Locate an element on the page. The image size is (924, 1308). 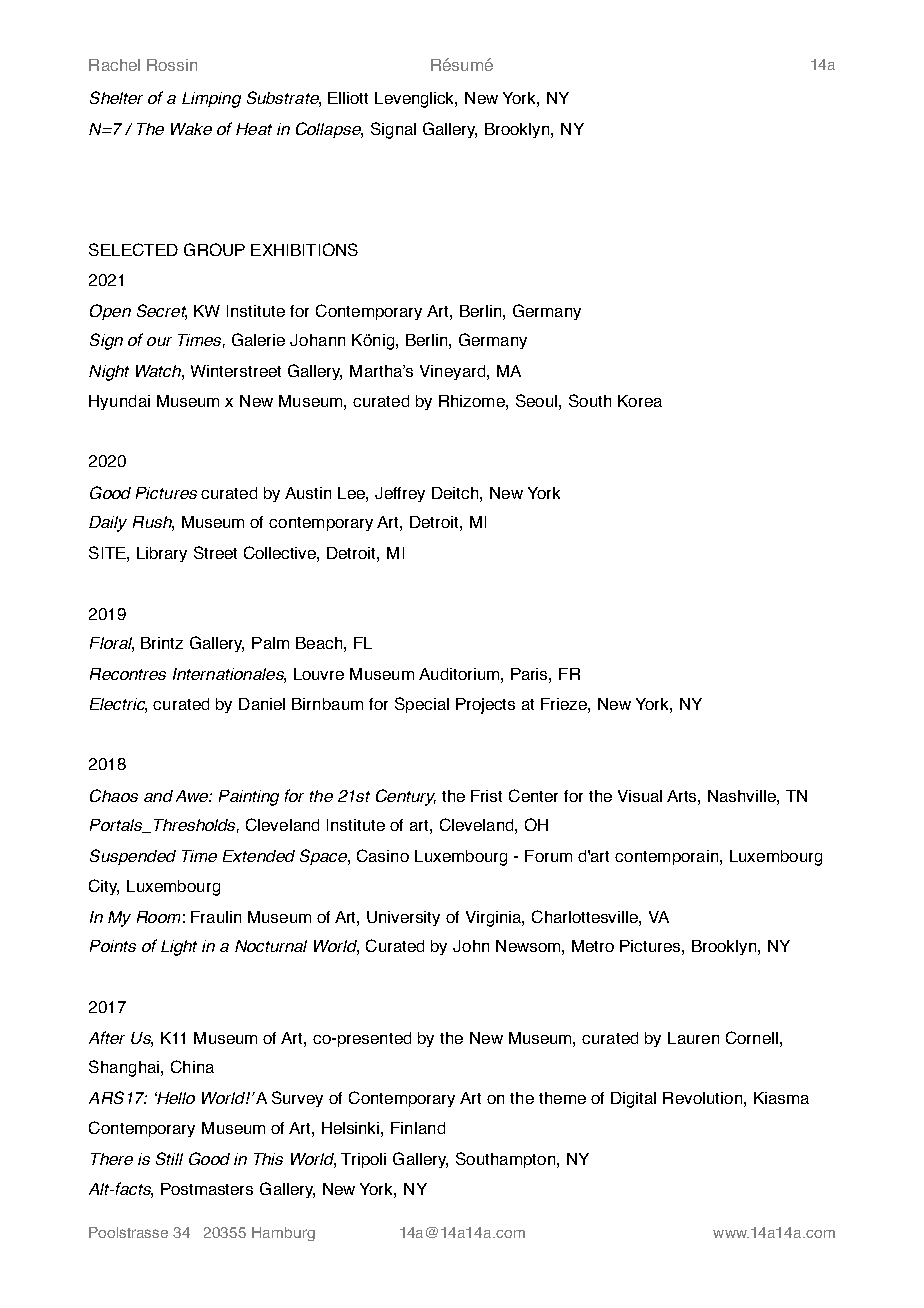
Still is located at coordinates (169, 1158).
